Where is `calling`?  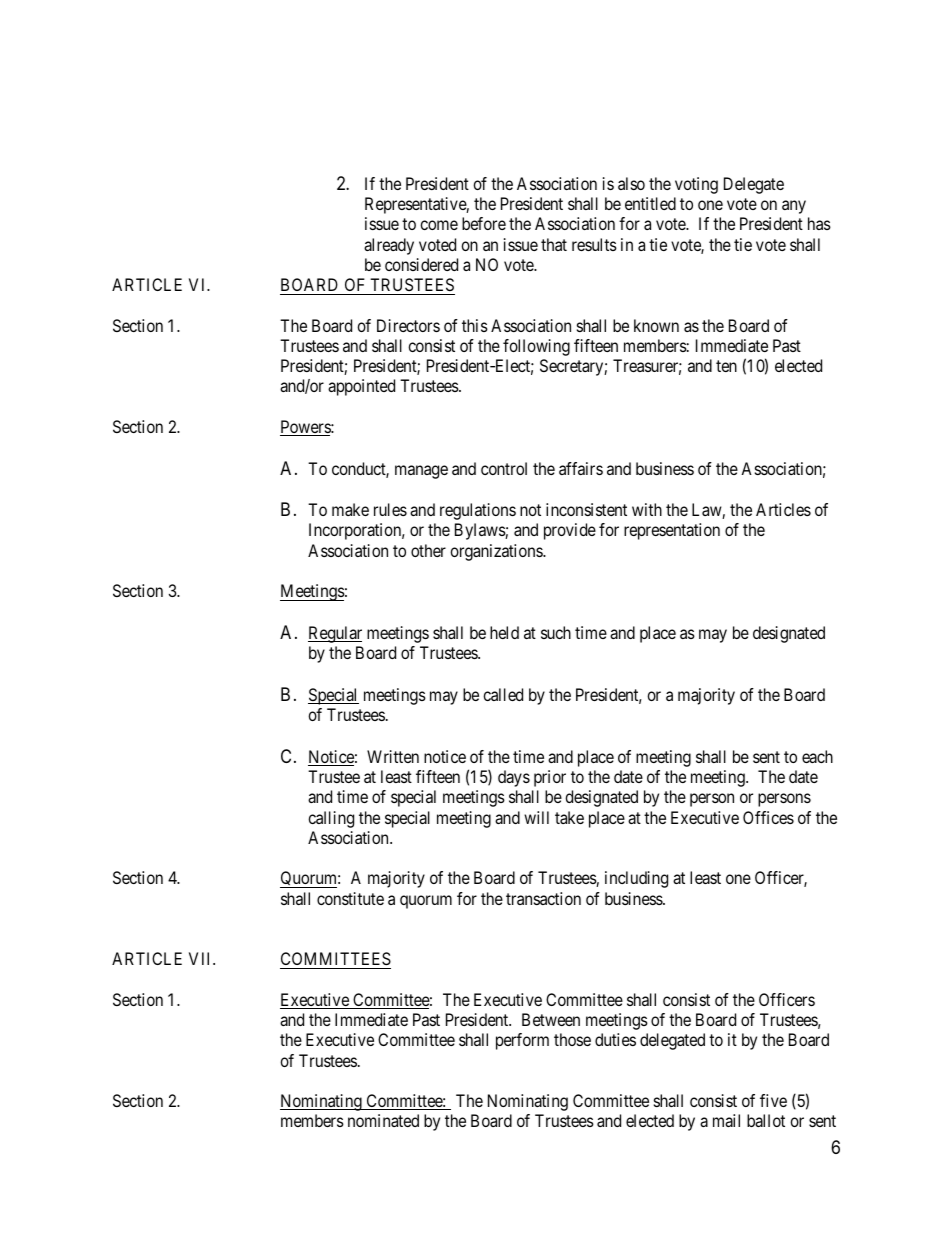 calling is located at coordinates (331, 819).
